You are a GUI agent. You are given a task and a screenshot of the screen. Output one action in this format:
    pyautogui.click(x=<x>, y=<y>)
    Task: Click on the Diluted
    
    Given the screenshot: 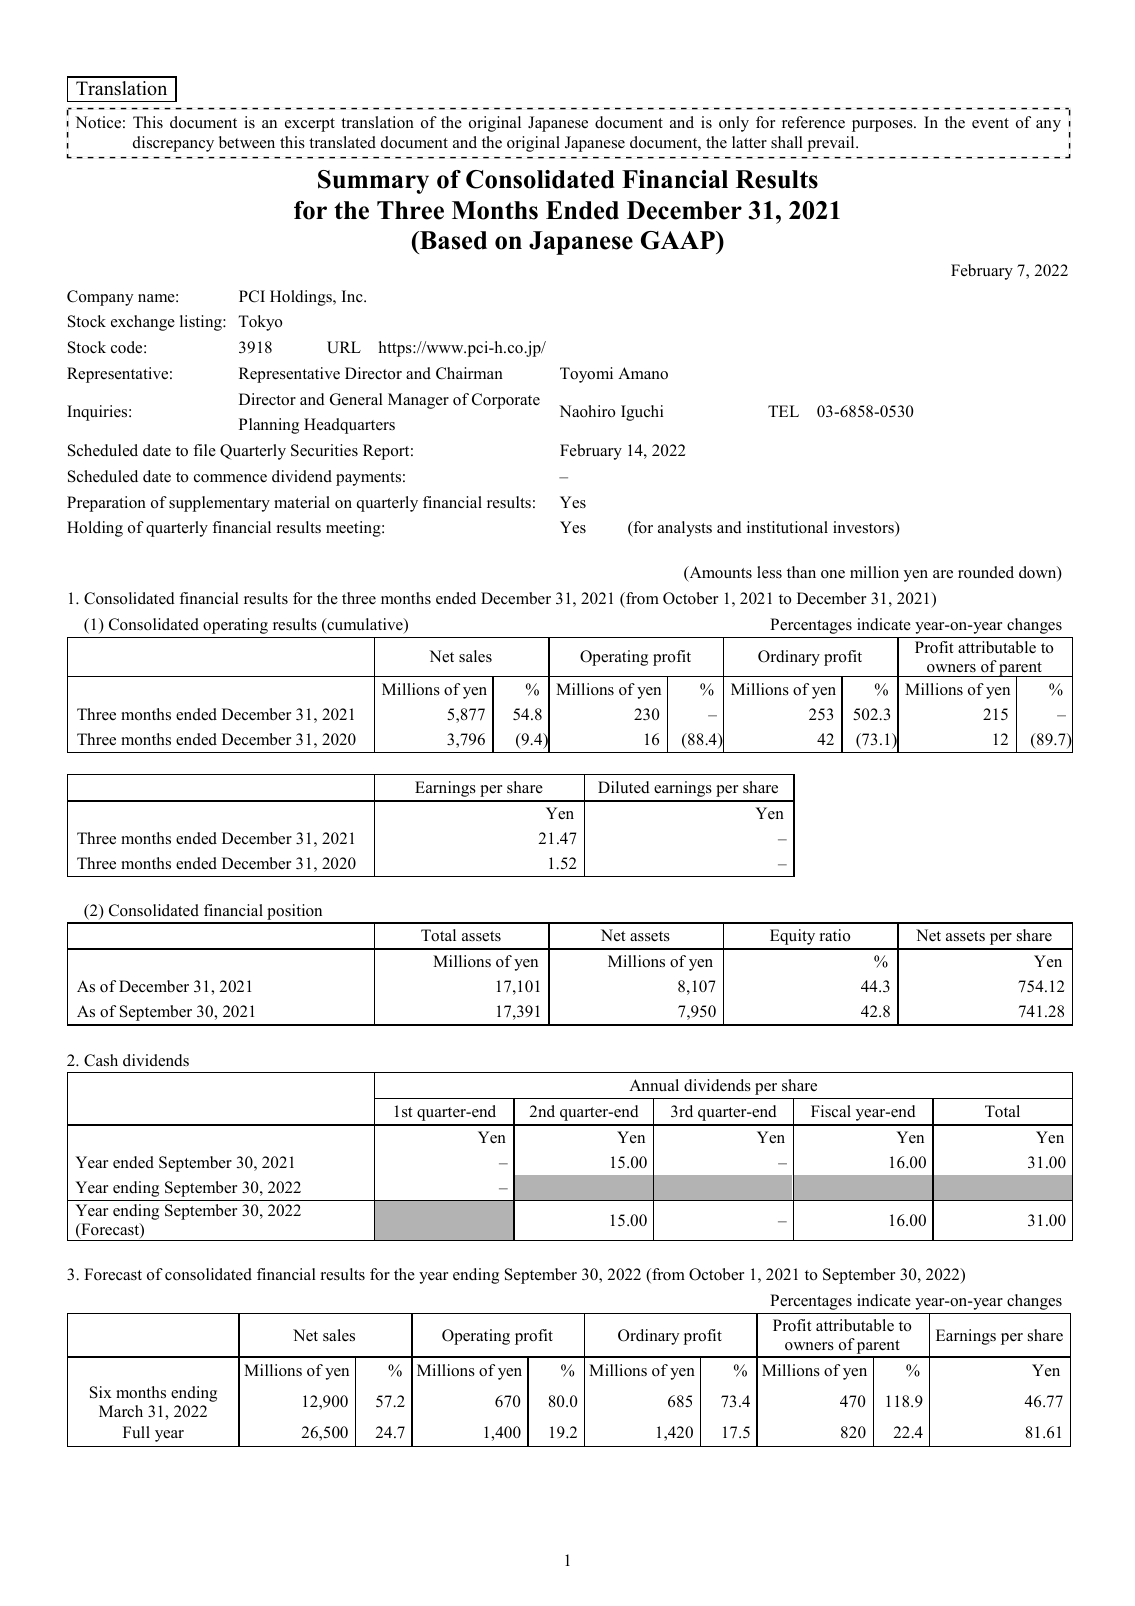 What is the action you would take?
    pyautogui.click(x=624, y=787)
